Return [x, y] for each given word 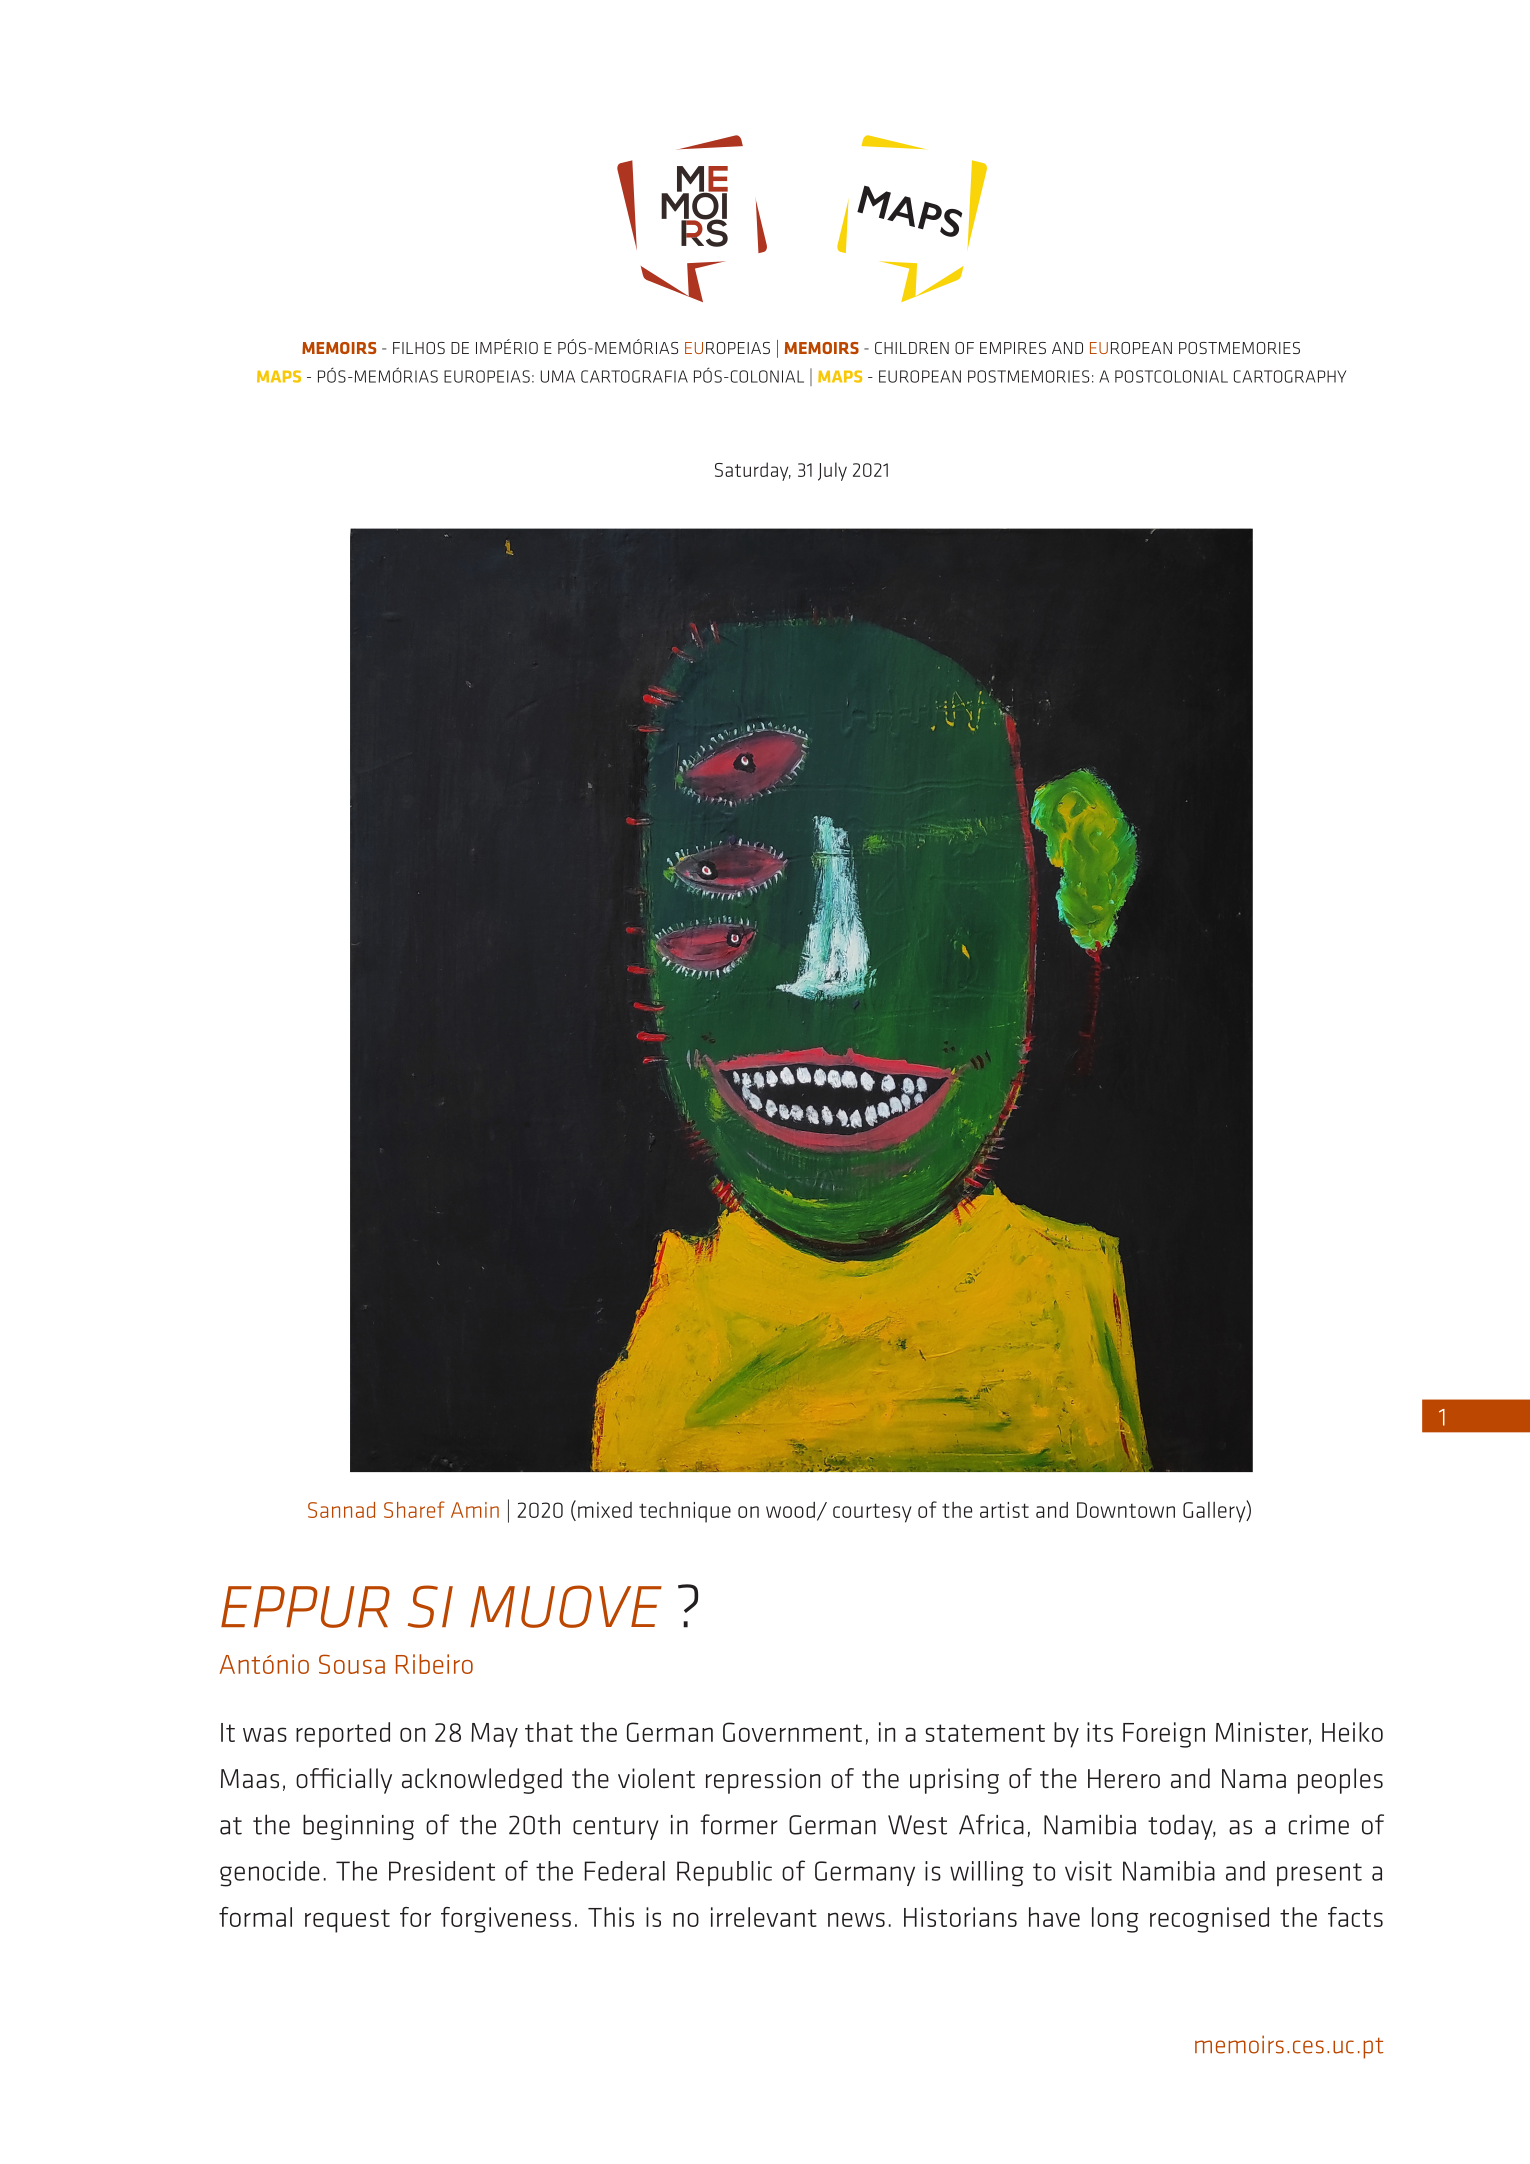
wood [790, 1509]
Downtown [1126, 1510]
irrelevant [764, 1917]
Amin [475, 1510]
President [442, 1871]
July [832, 471]
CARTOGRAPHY [1290, 376]
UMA [558, 376]
